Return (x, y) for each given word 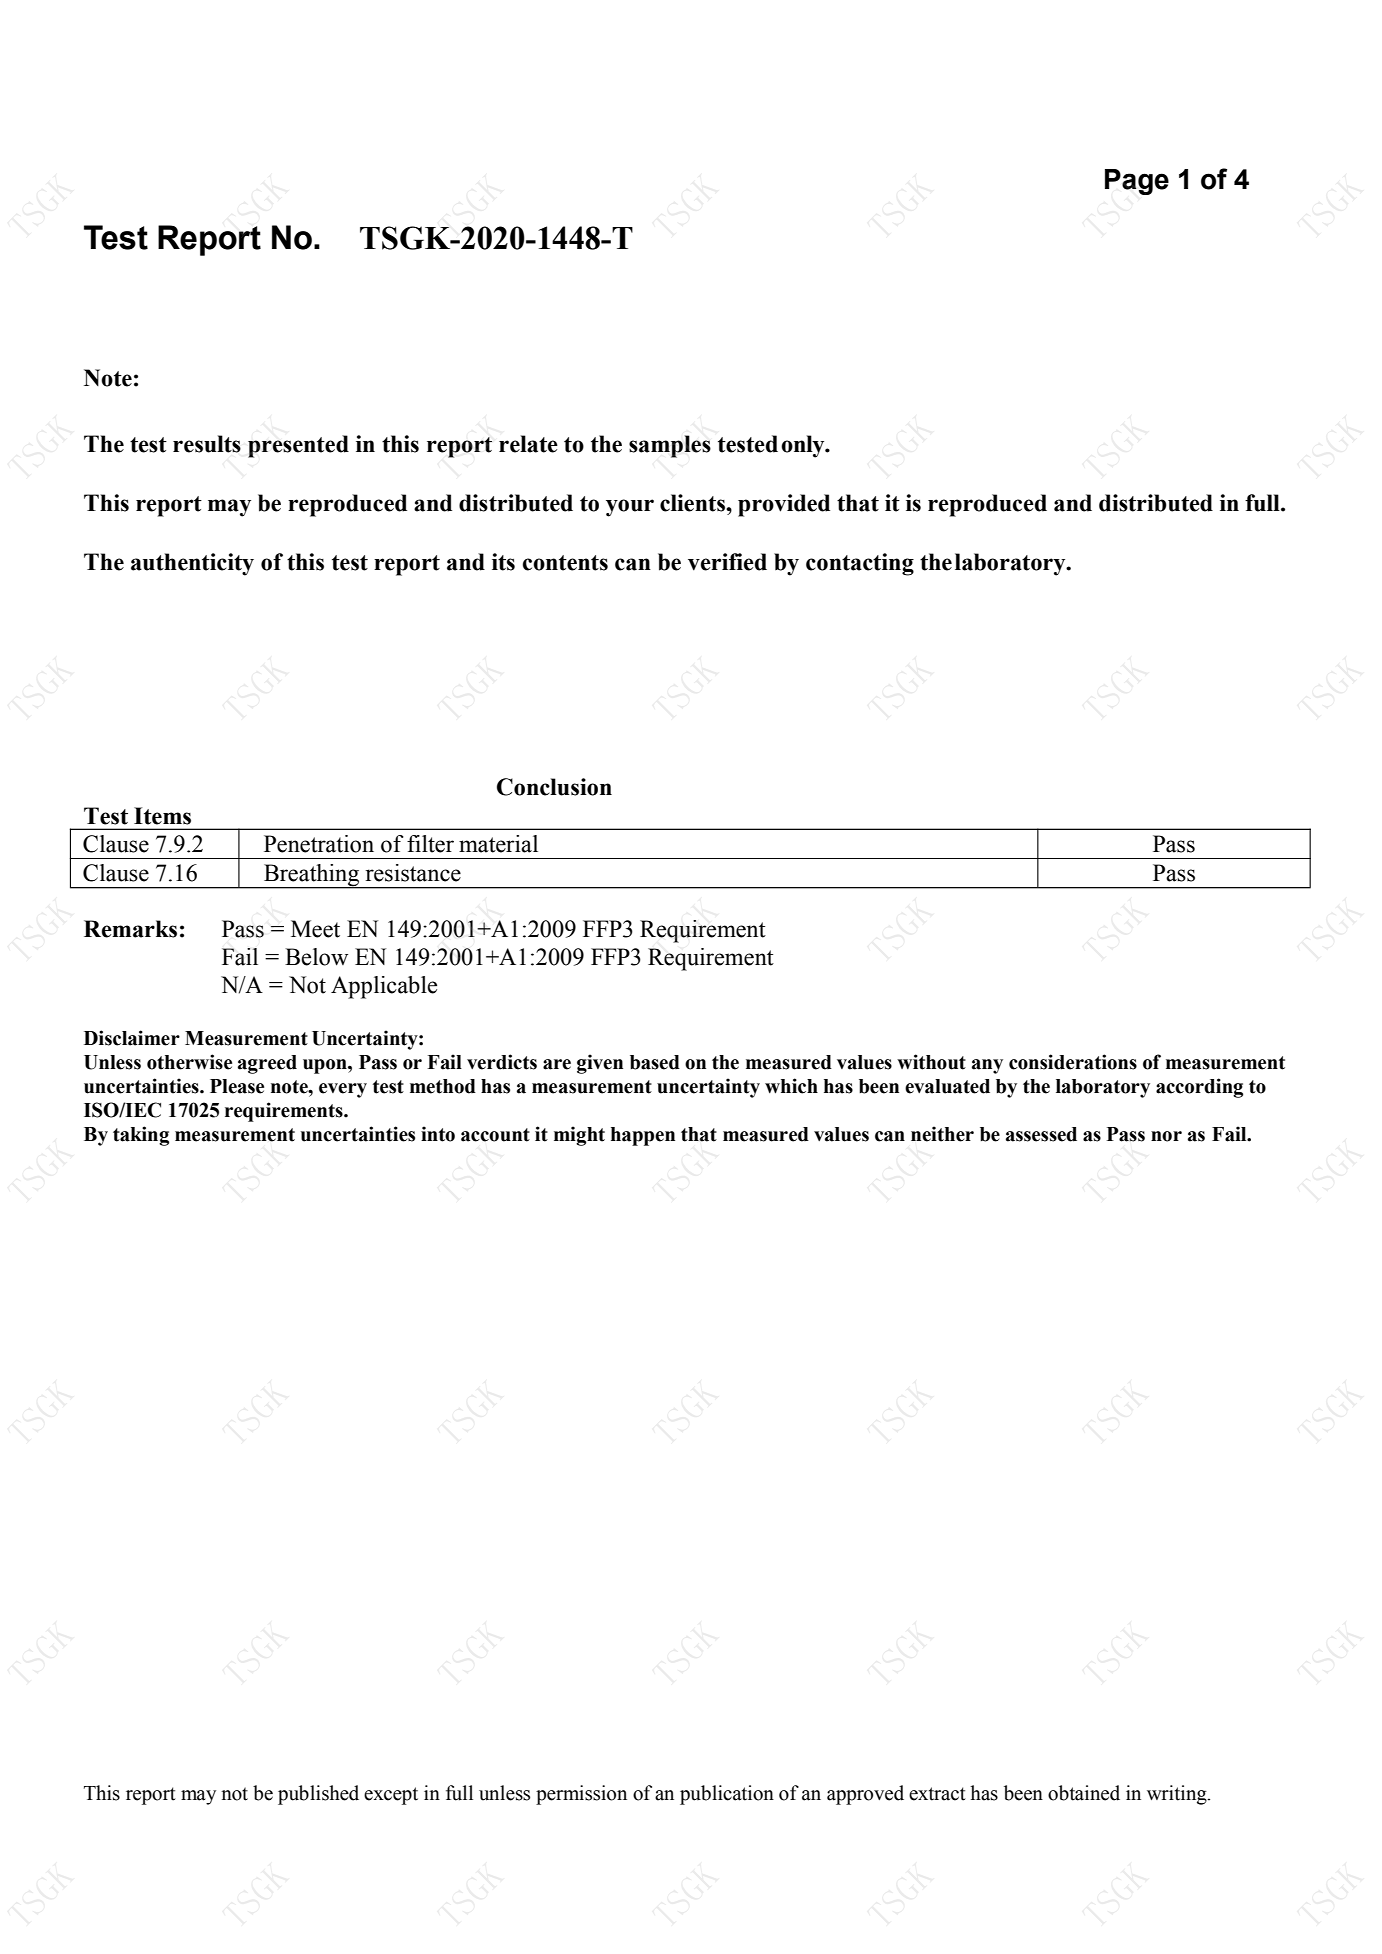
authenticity (192, 564)
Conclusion (554, 787)
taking (141, 1136)
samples (670, 446)
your (630, 508)
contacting (860, 564)
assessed (1041, 1134)
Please (237, 1086)
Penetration (319, 844)
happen (643, 1136)
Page (1137, 182)
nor (1166, 1136)
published (318, 1795)
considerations (1073, 1062)
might (579, 1136)
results (207, 444)
